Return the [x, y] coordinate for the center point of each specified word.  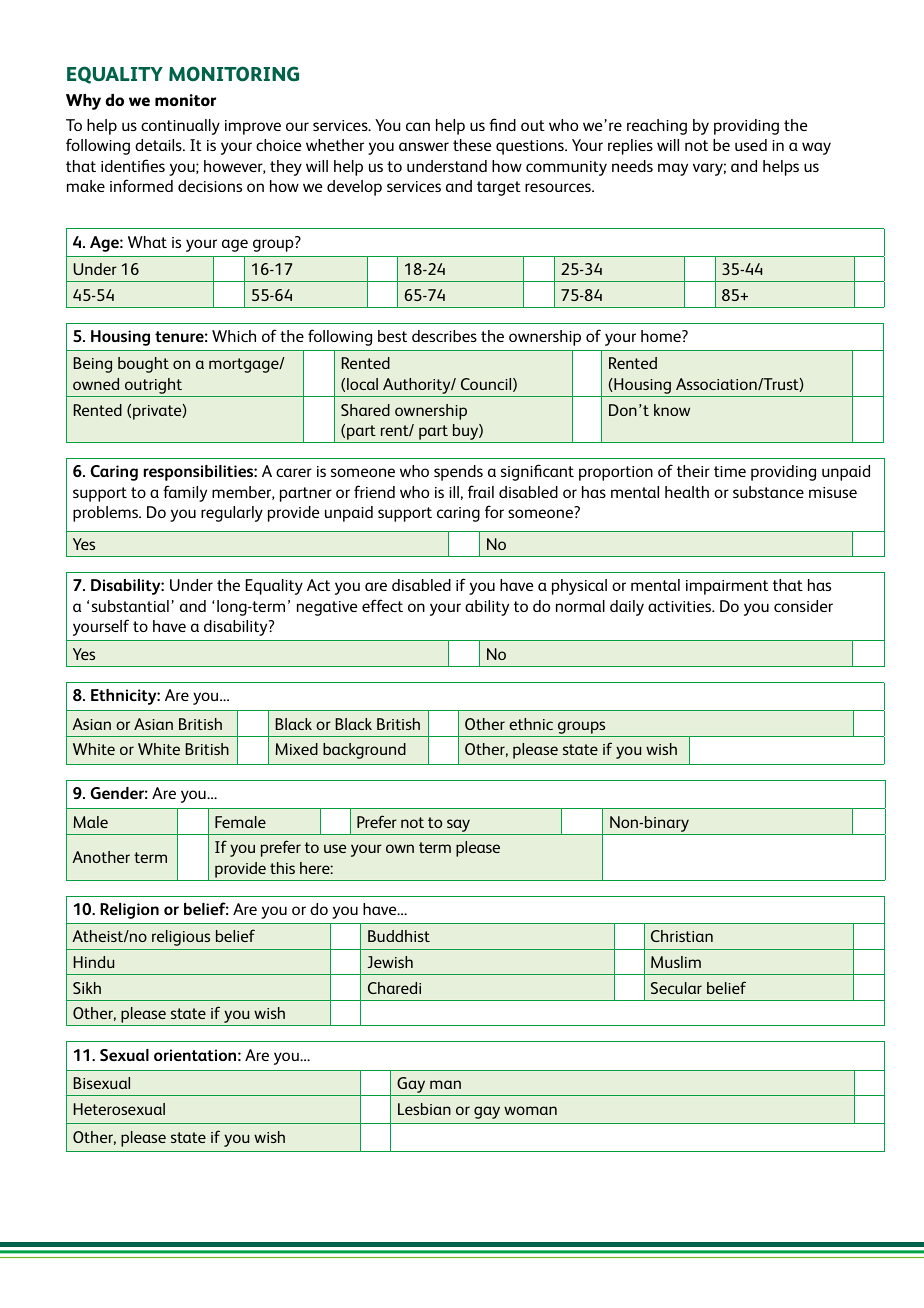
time [730, 471]
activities [681, 606]
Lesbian [424, 1109]
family [185, 493]
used [751, 145]
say [458, 825]
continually [180, 127]
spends [458, 473]
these [472, 145]
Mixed [297, 749]
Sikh [87, 988]
